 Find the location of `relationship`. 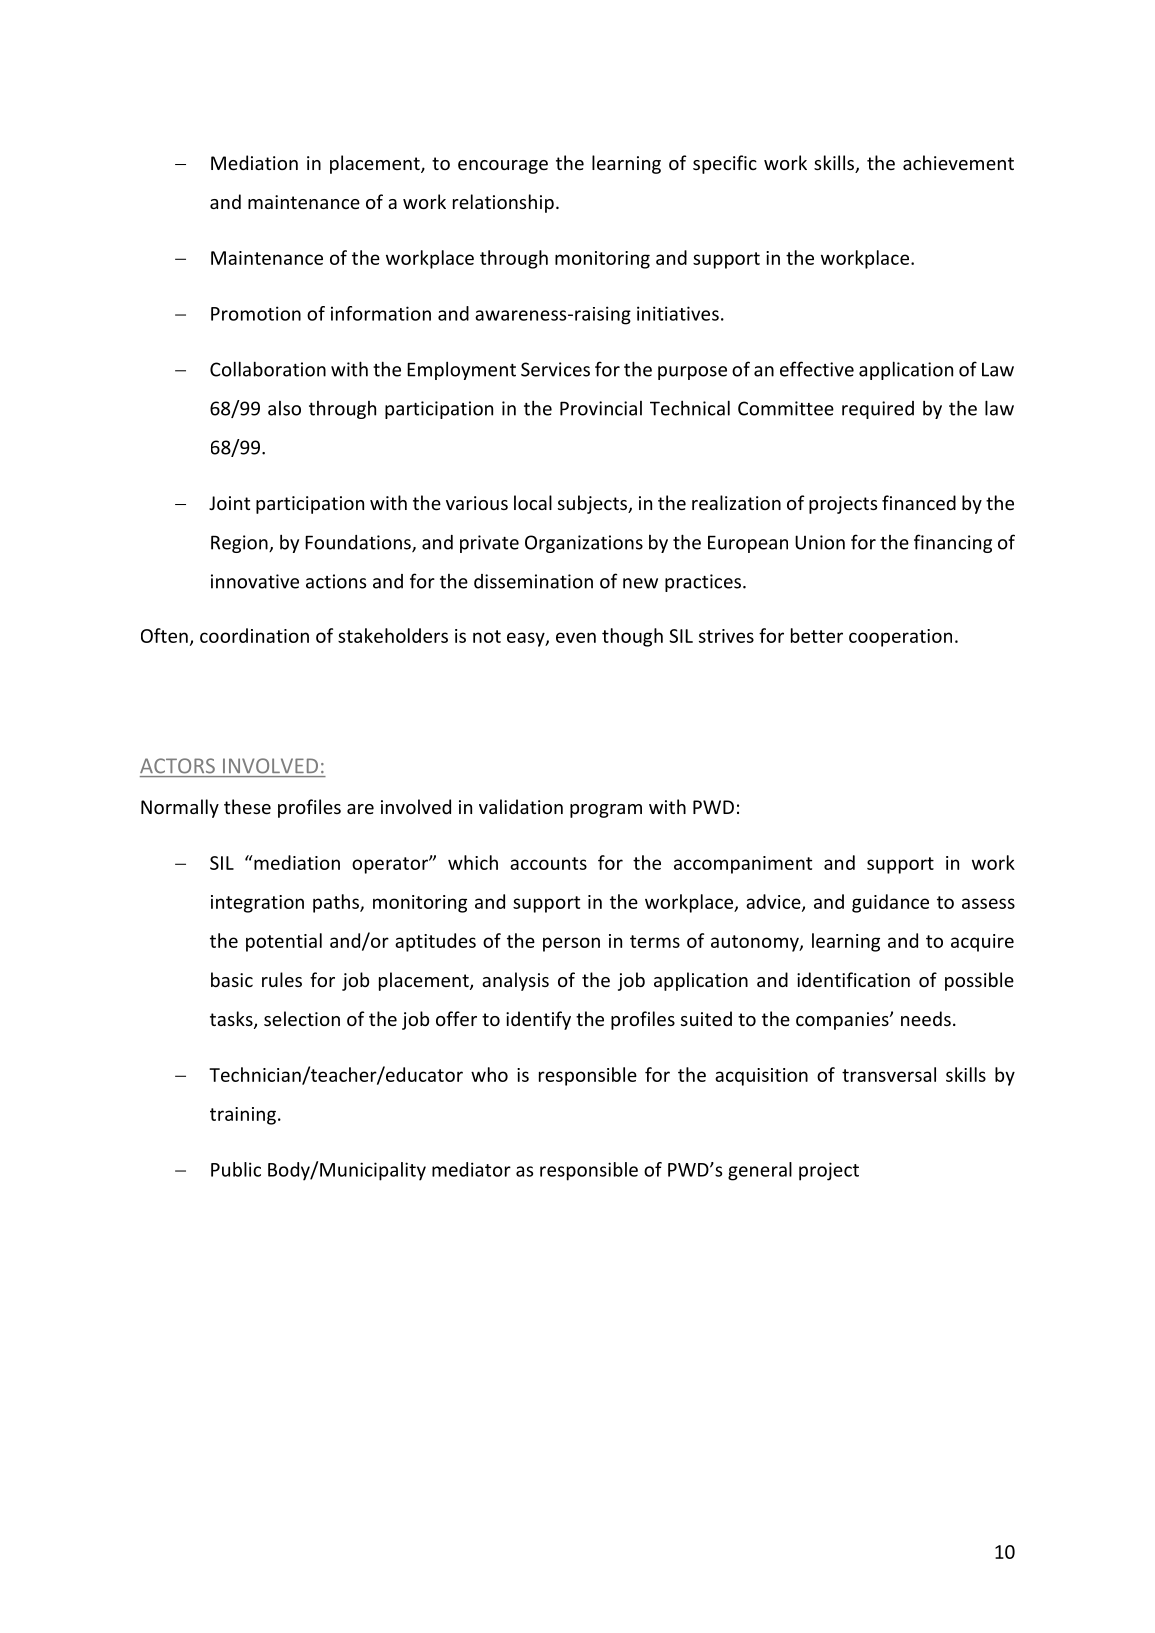

relationship is located at coordinates (503, 203).
